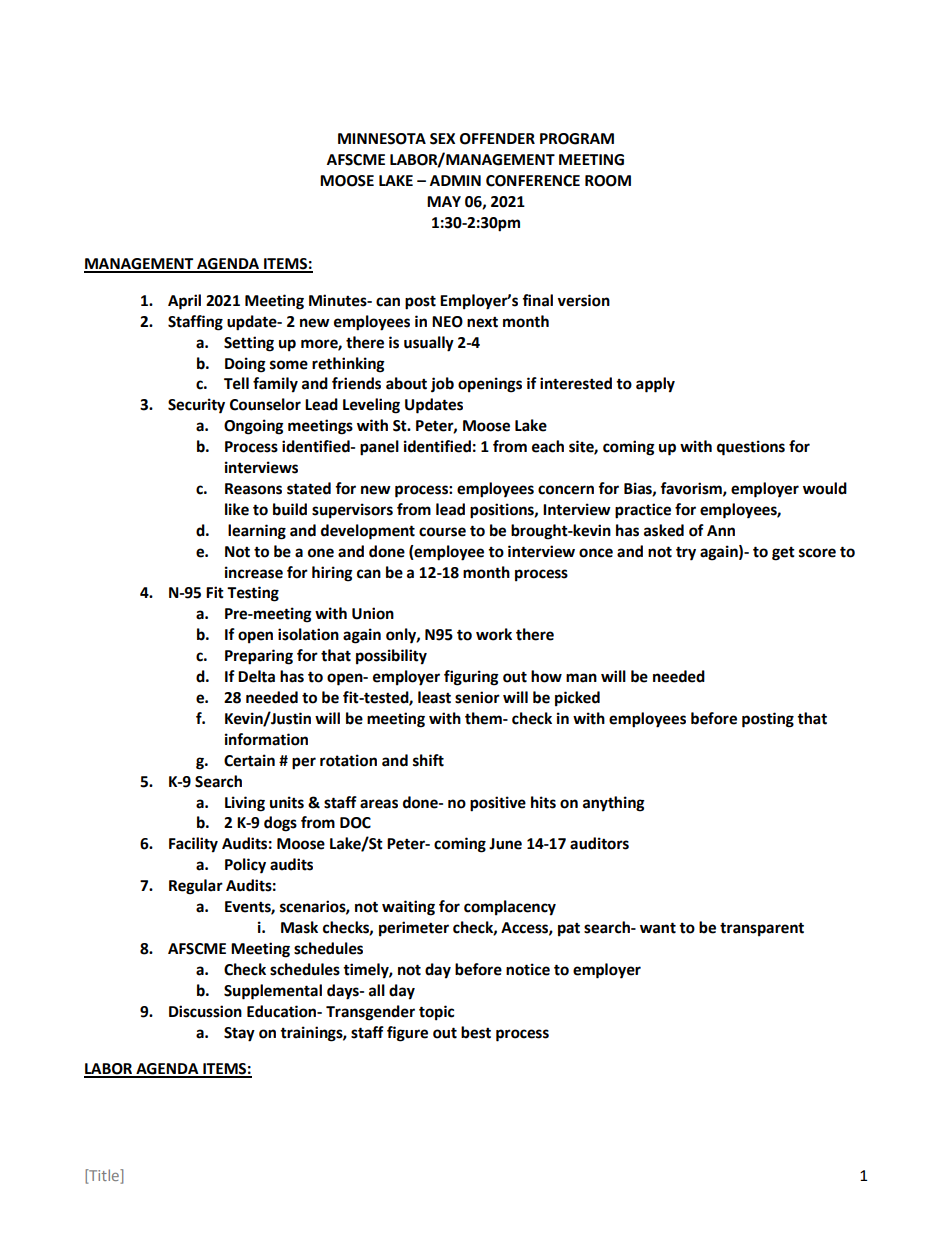 Image resolution: width=952 pixels, height=1233 pixels. I want to click on transparent, so click(762, 929).
